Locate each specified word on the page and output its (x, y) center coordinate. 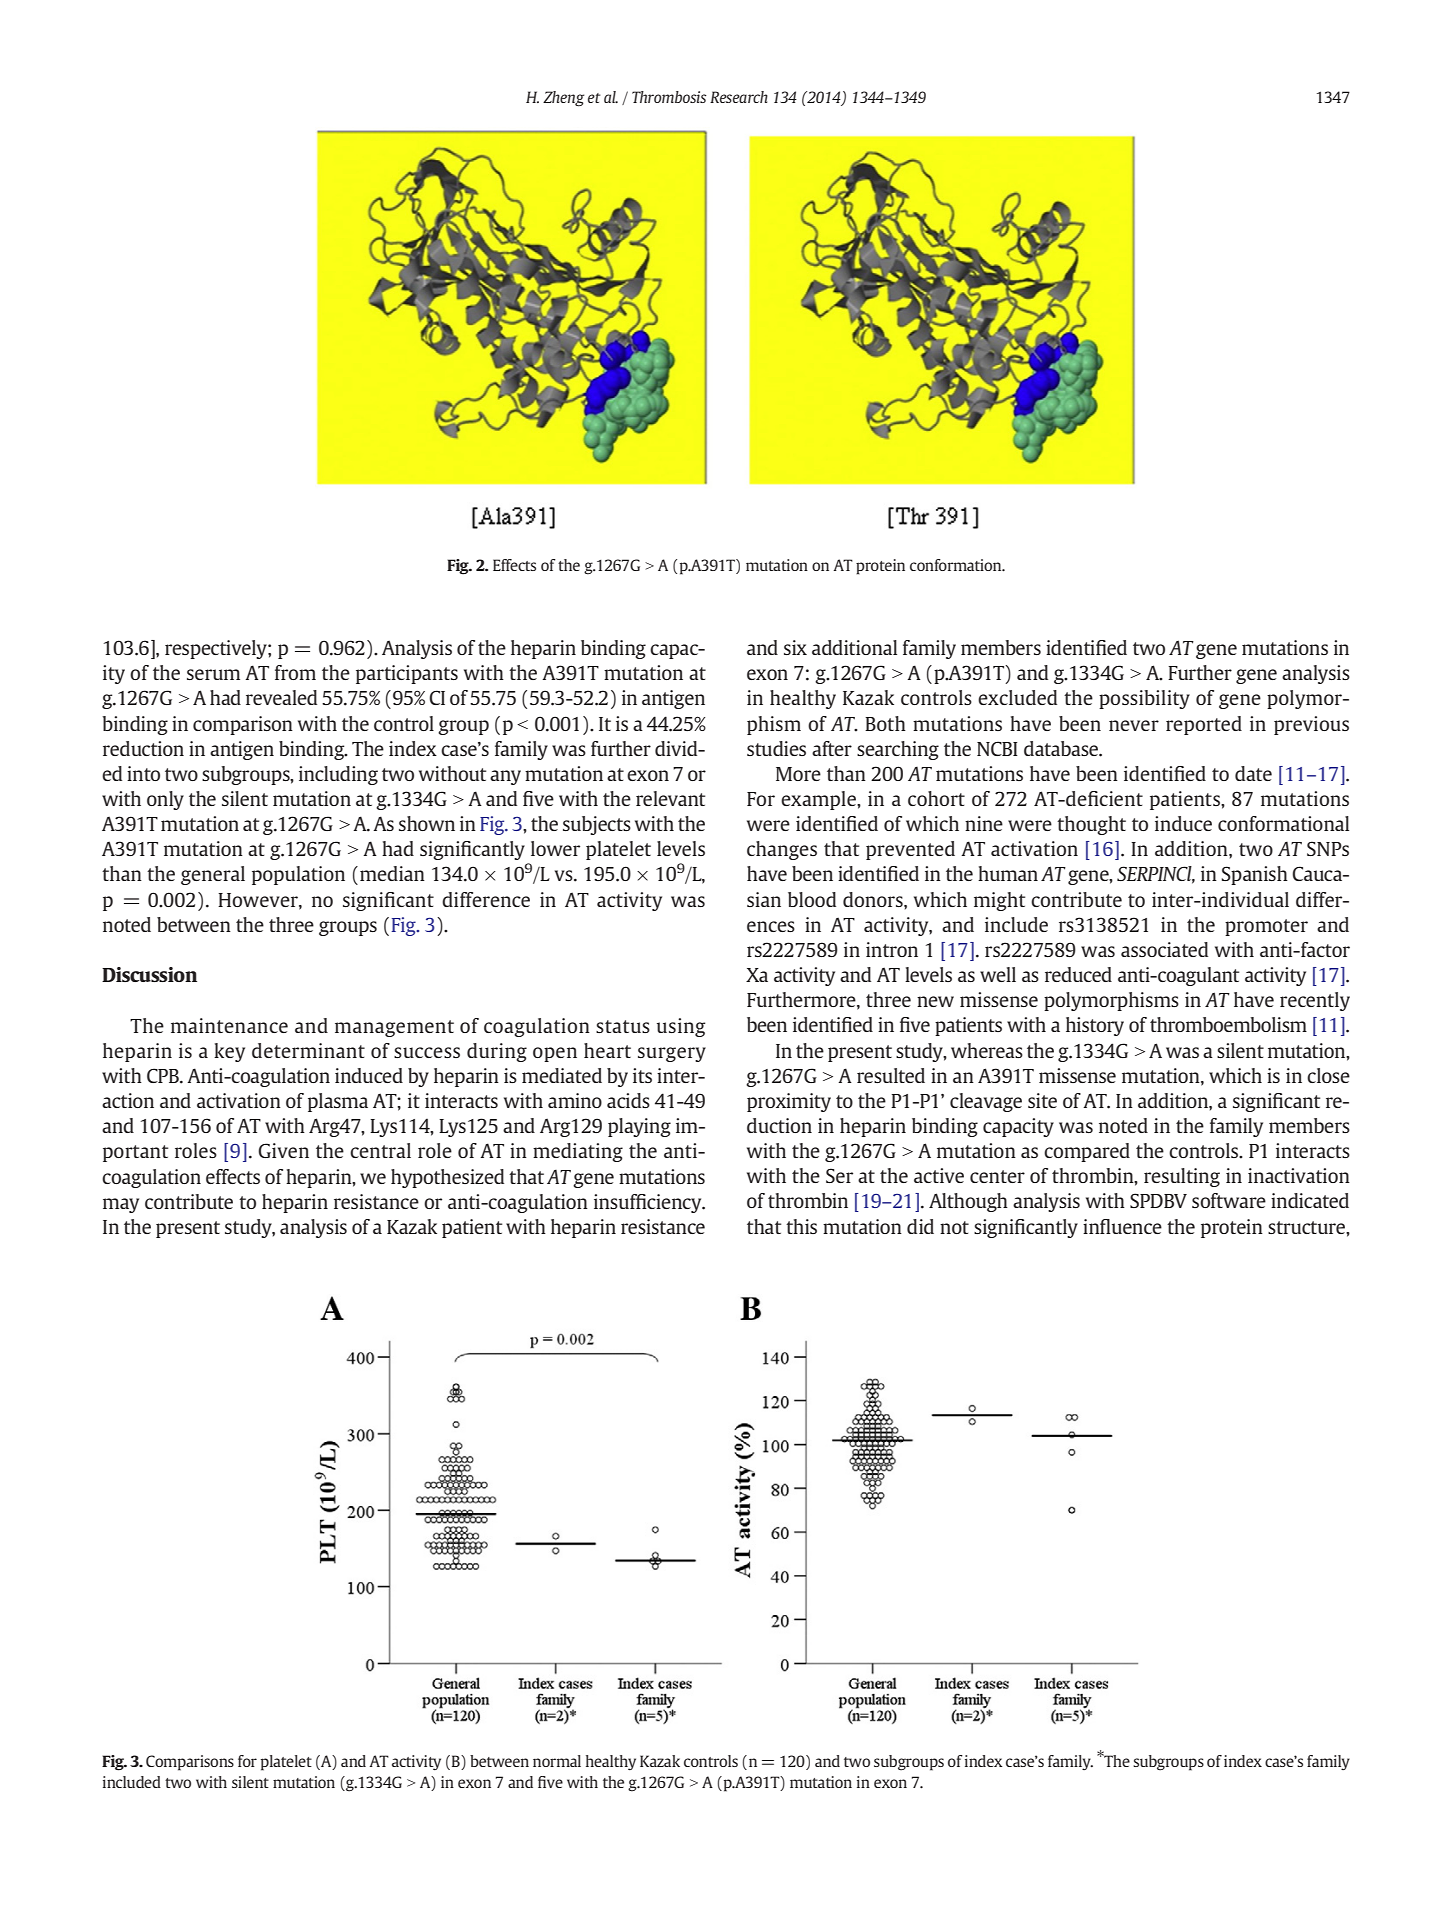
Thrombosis (669, 97)
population (298, 875)
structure (1307, 1227)
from (295, 672)
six (795, 647)
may (121, 1205)
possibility (1144, 699)
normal (557, 1761)
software (1229, 1200)
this (801, 1226)
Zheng (563, 99)
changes (782, 850)
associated (1164, 949)
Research (739, 97)
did (920, 1226)
